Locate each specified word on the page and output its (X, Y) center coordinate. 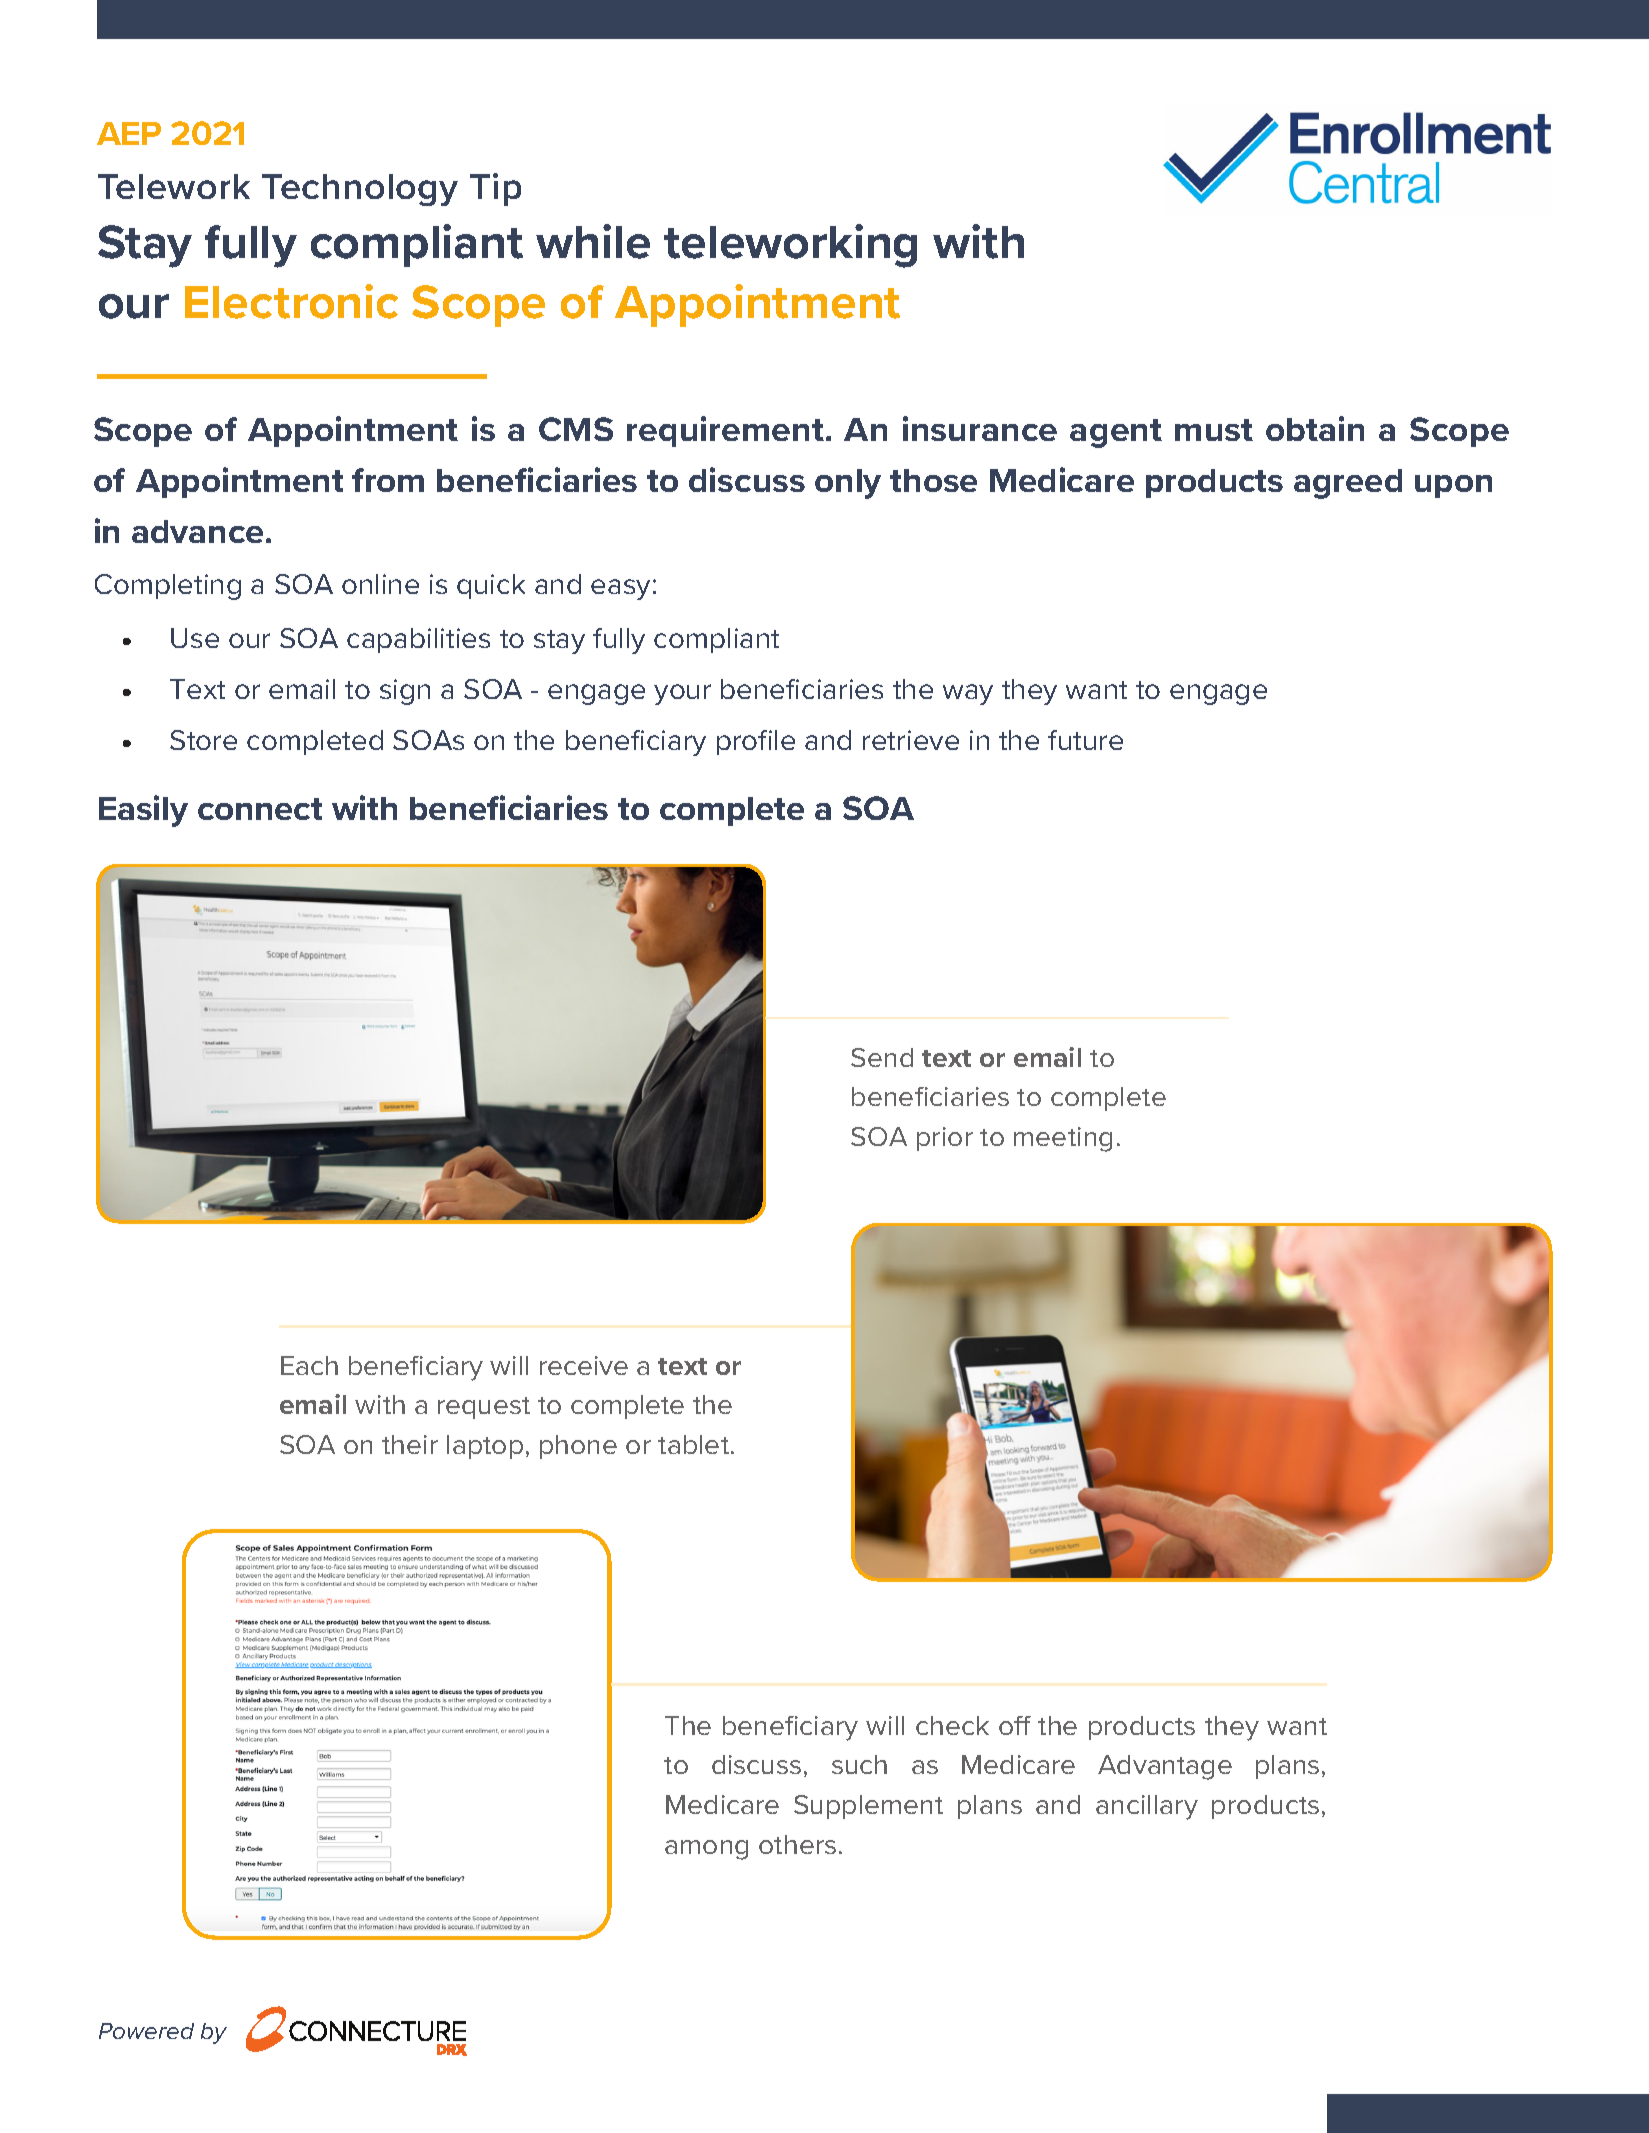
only (848, 484)
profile (756, 742)
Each (309, 1365)
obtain (1315, 428)
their (410, 1444)
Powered (146, 2031)
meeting (1063, 1139)
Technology (360, 190)
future (1085, 740)
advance (197, 531)
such (859, 1764)
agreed (1348, 484)
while (593, 241)
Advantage (1165, 1767)
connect (260, 809)
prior (945, 1139)
